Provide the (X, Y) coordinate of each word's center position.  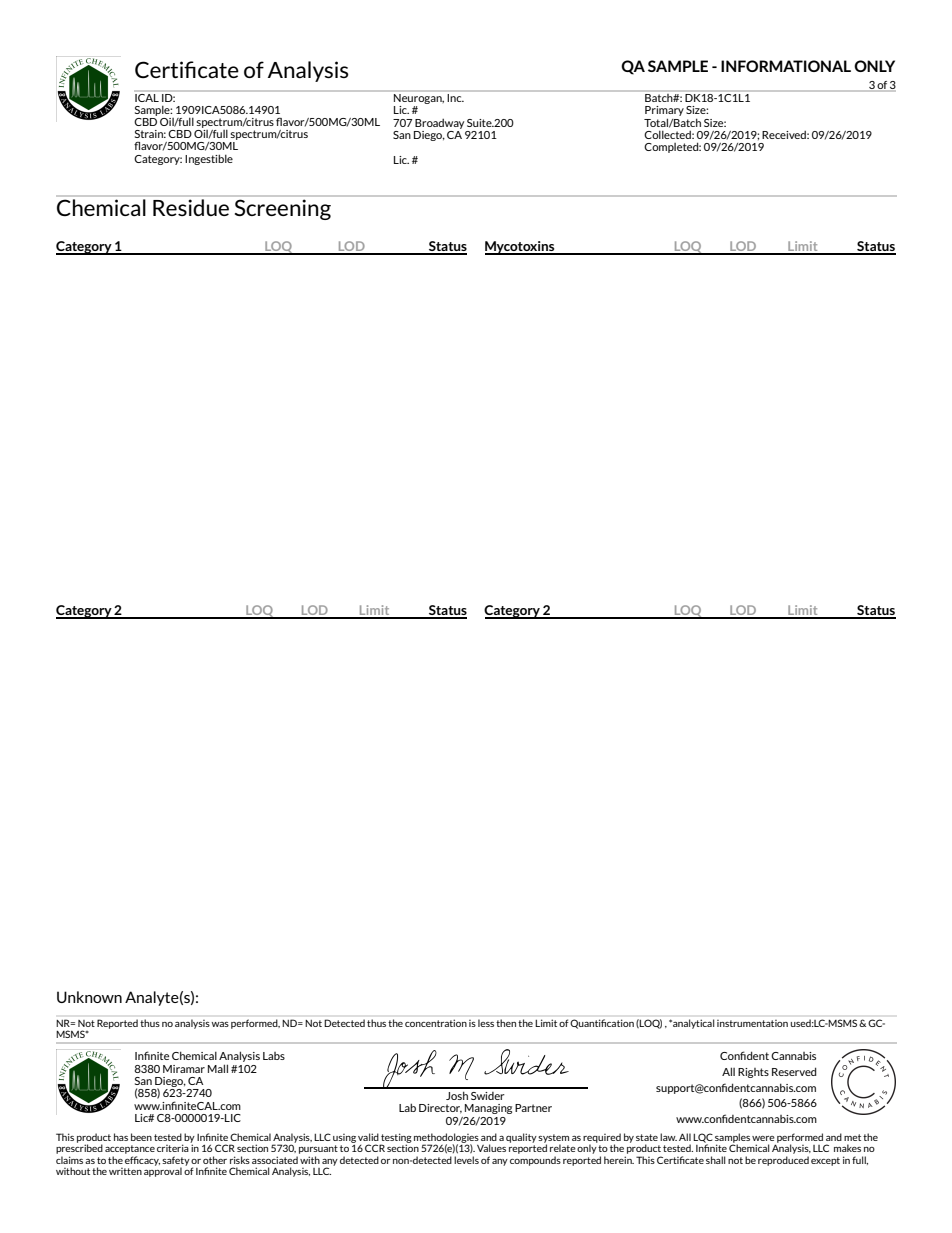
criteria (174, 1147)
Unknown (89, 997)
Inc (455, 96)
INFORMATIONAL (786, 66)
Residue (191, 207)
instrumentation (752, 1023)
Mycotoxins (521, 248)
